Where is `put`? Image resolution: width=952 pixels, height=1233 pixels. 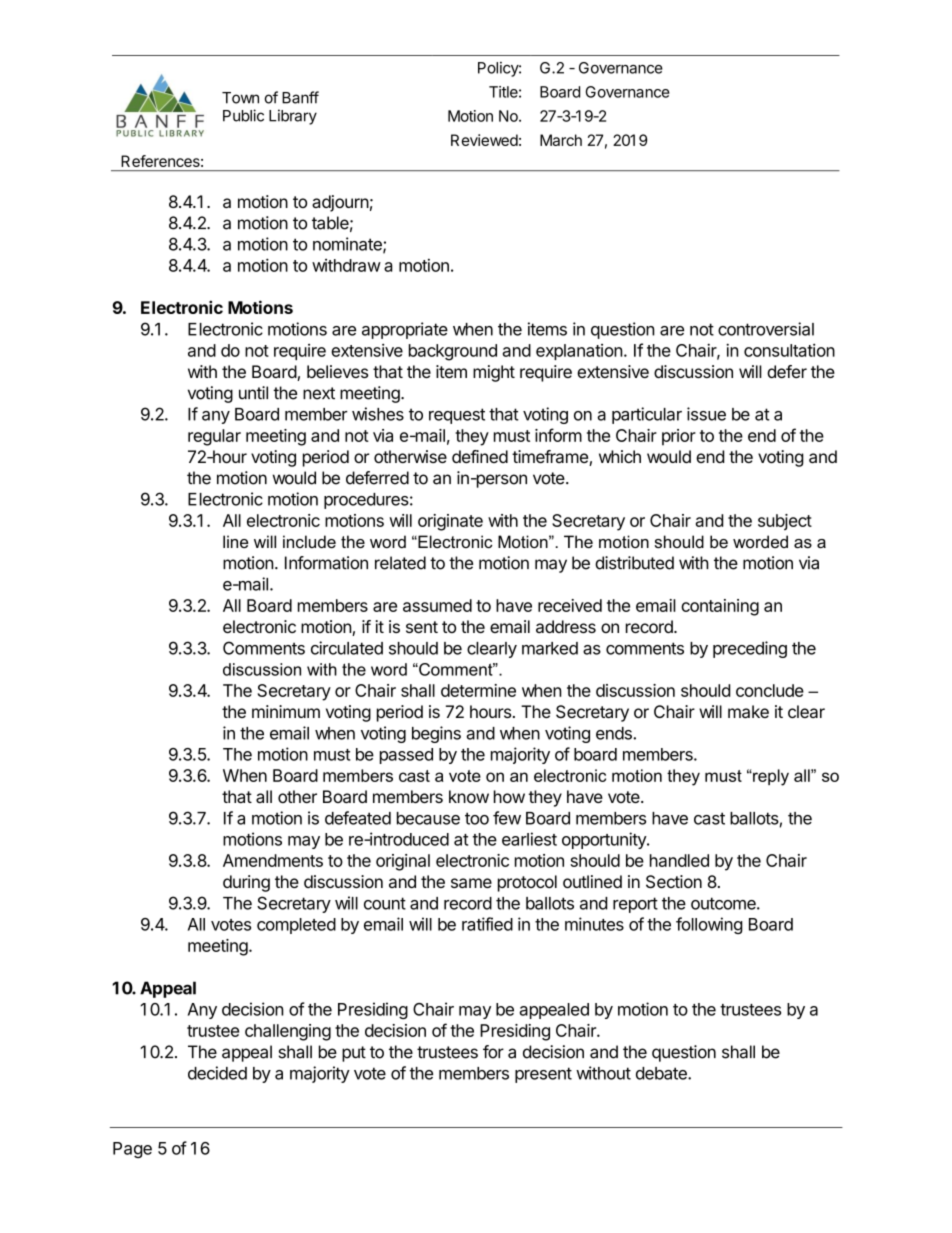 put is located at coordinates (354, 1054).
